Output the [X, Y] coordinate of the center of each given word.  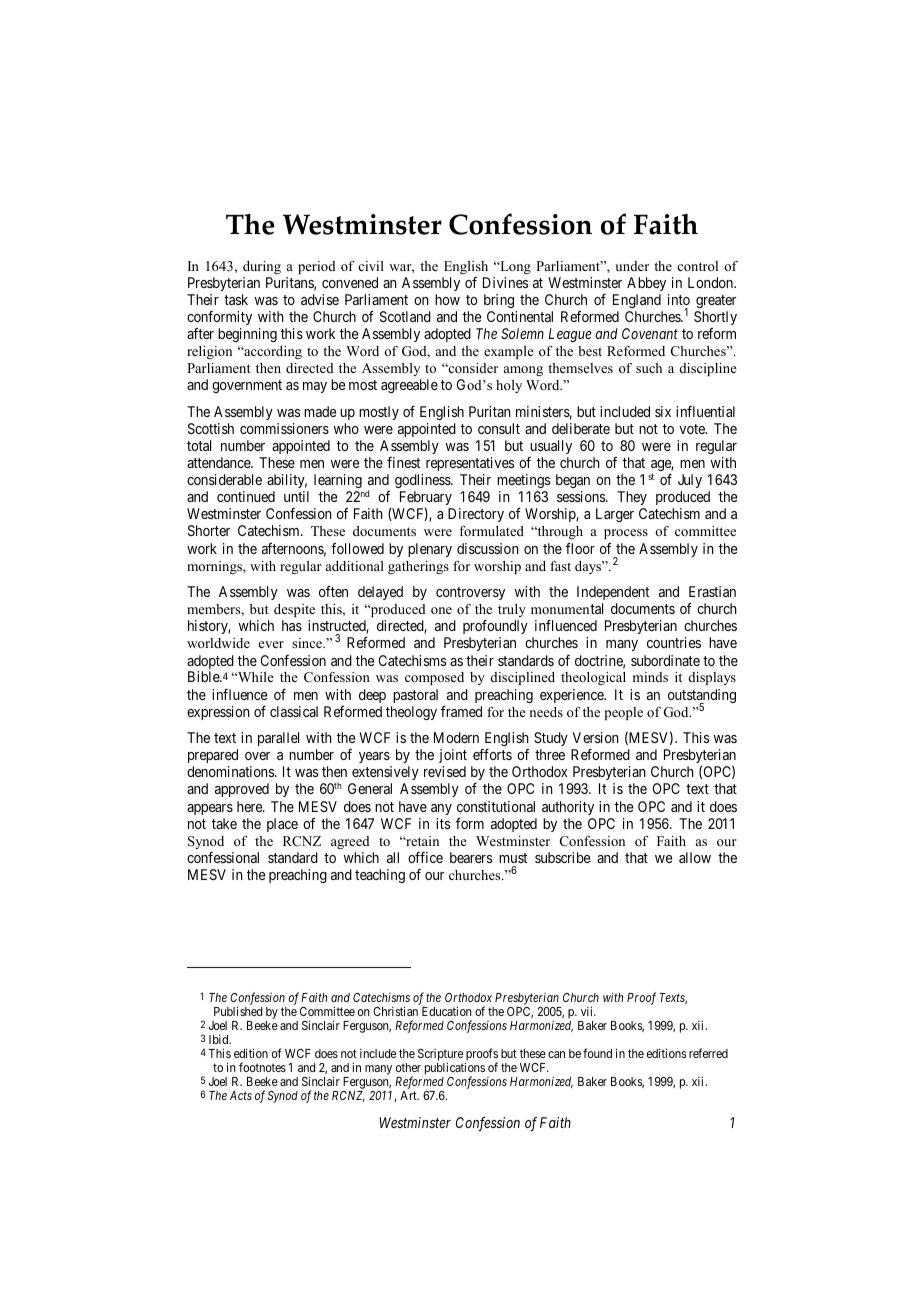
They [632, 500]
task [236, 299]
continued [246, 496]
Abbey [646, 284]
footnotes [262, 1067]
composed [434, 678]
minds [650, 677]
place [282, 825]
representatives [470, 464]
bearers [471, 857]
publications [455, 1070]
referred [708, 1053]
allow [695, 857]
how [447, 299]
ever [271, 644]
